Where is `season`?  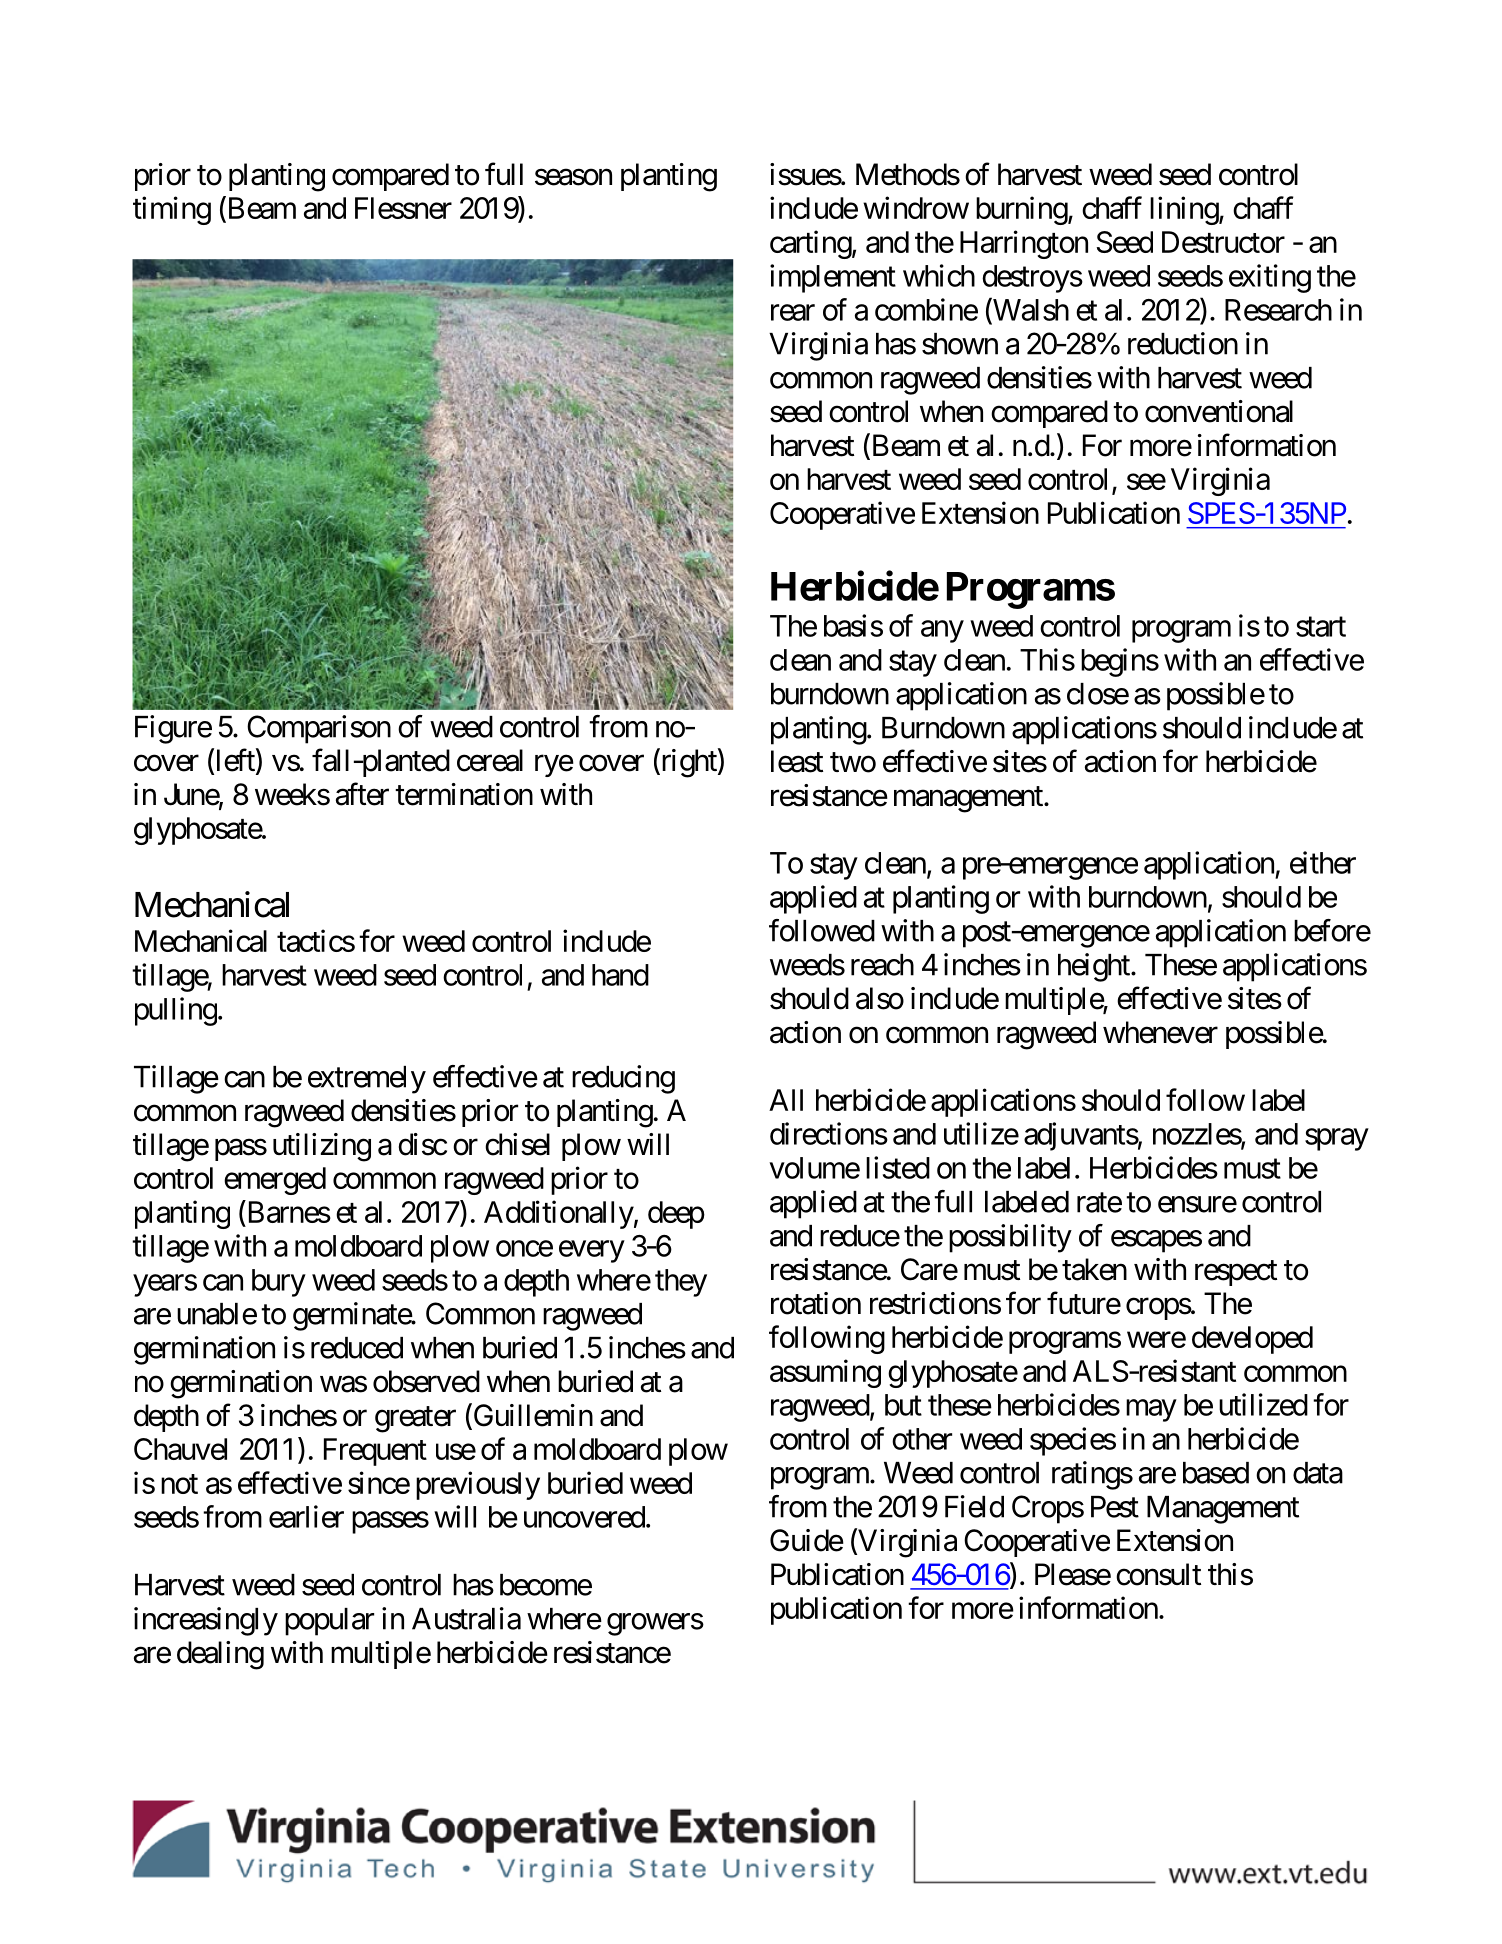
season is located at coordinates (573, 177).
